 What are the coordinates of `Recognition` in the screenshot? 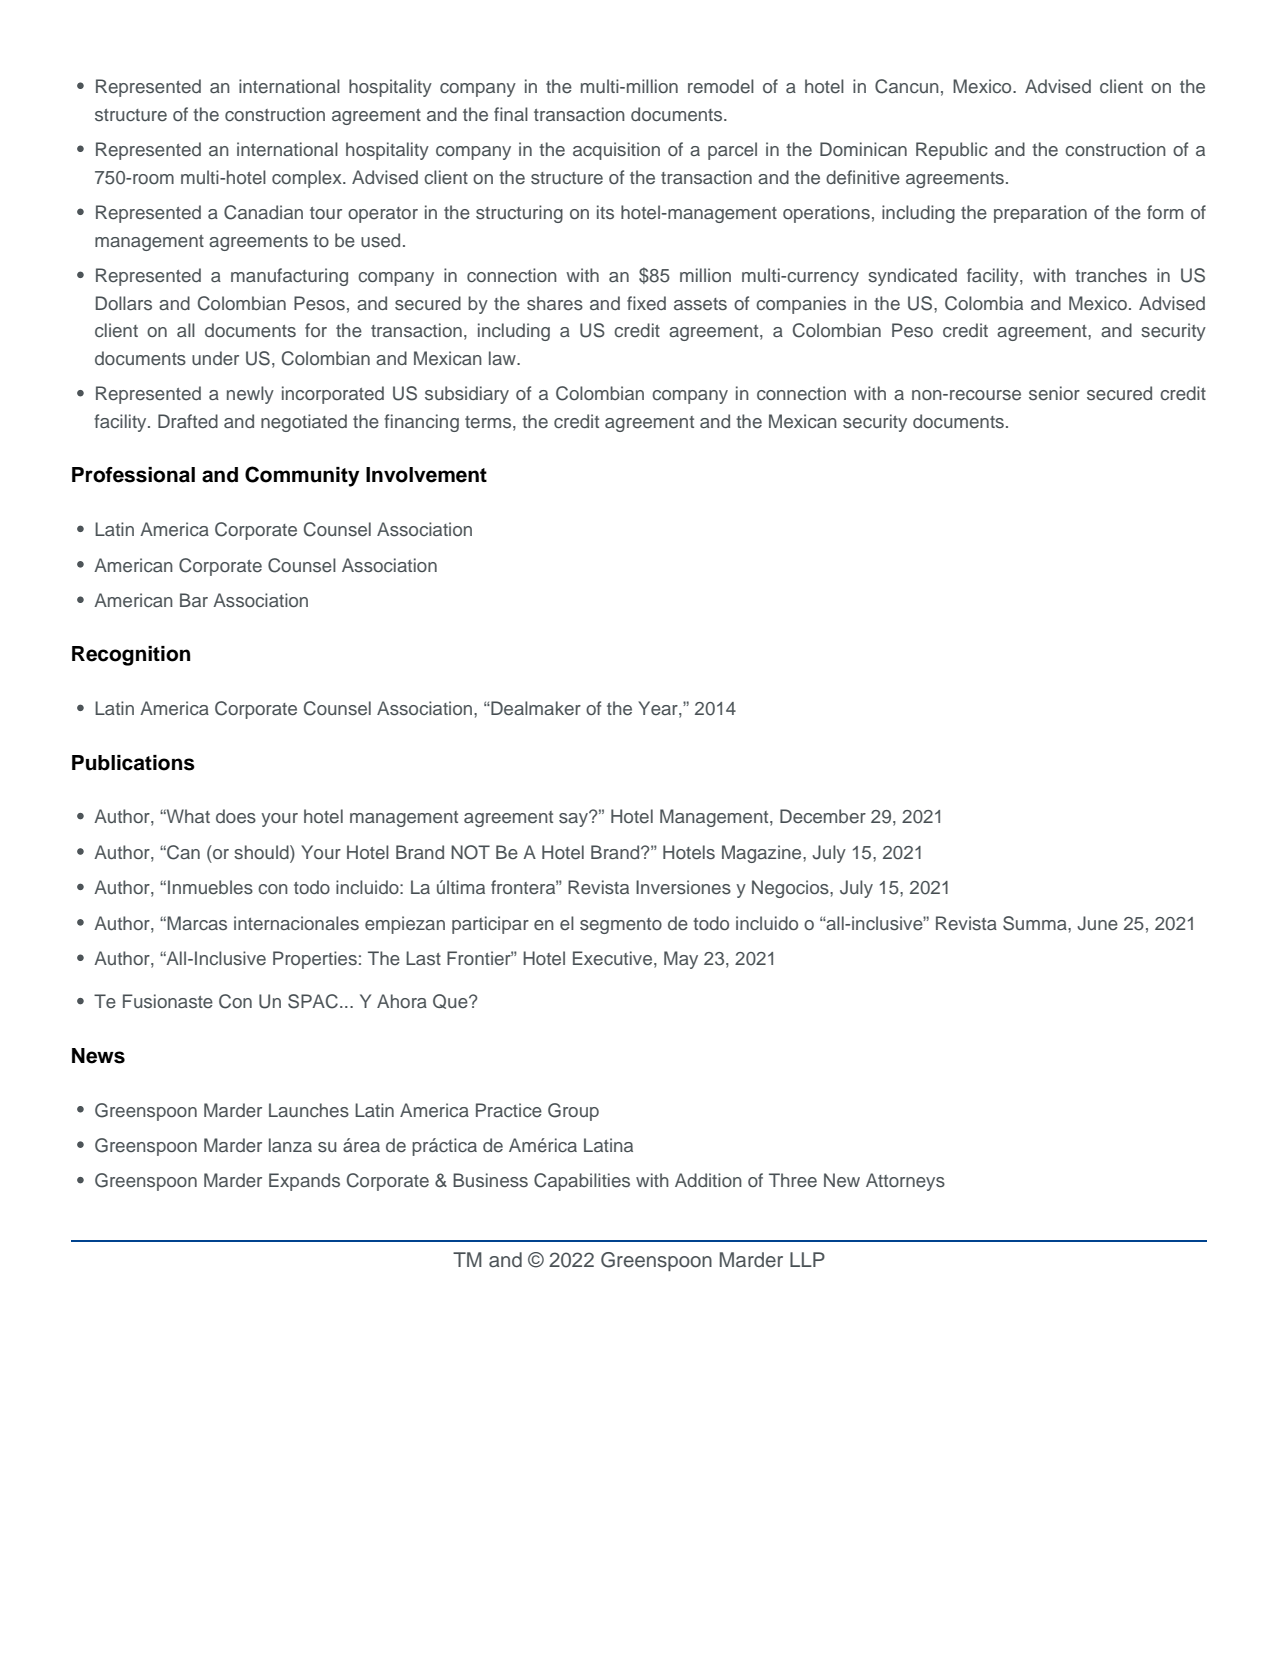 It's located at (131, 656).
